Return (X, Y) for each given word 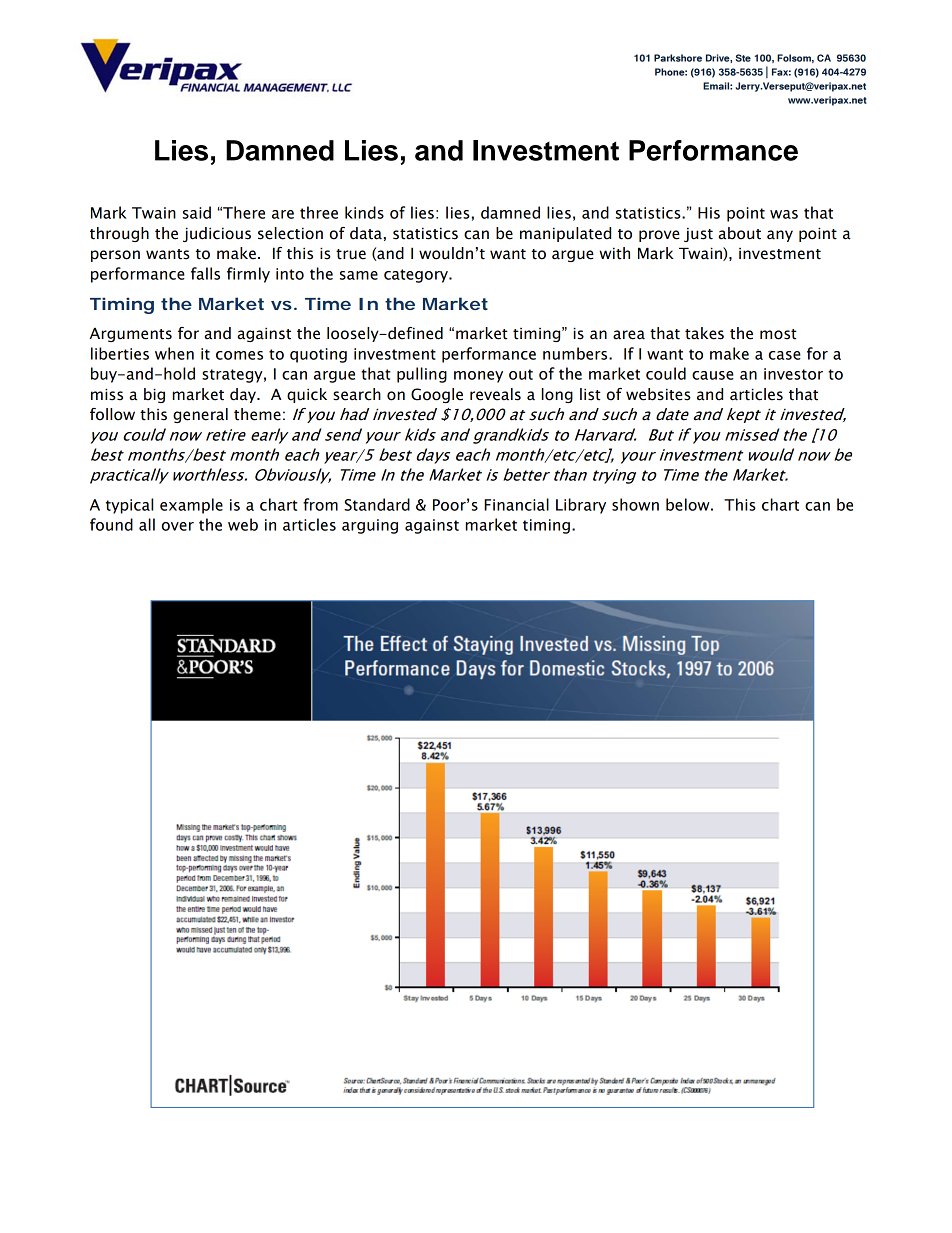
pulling (422, 375)
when (174, 353)
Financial (516, 504)
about (740, 233)
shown (635, 504)
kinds (364, 212)
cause (713, 375)
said (197, 212)
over (178, 526)
